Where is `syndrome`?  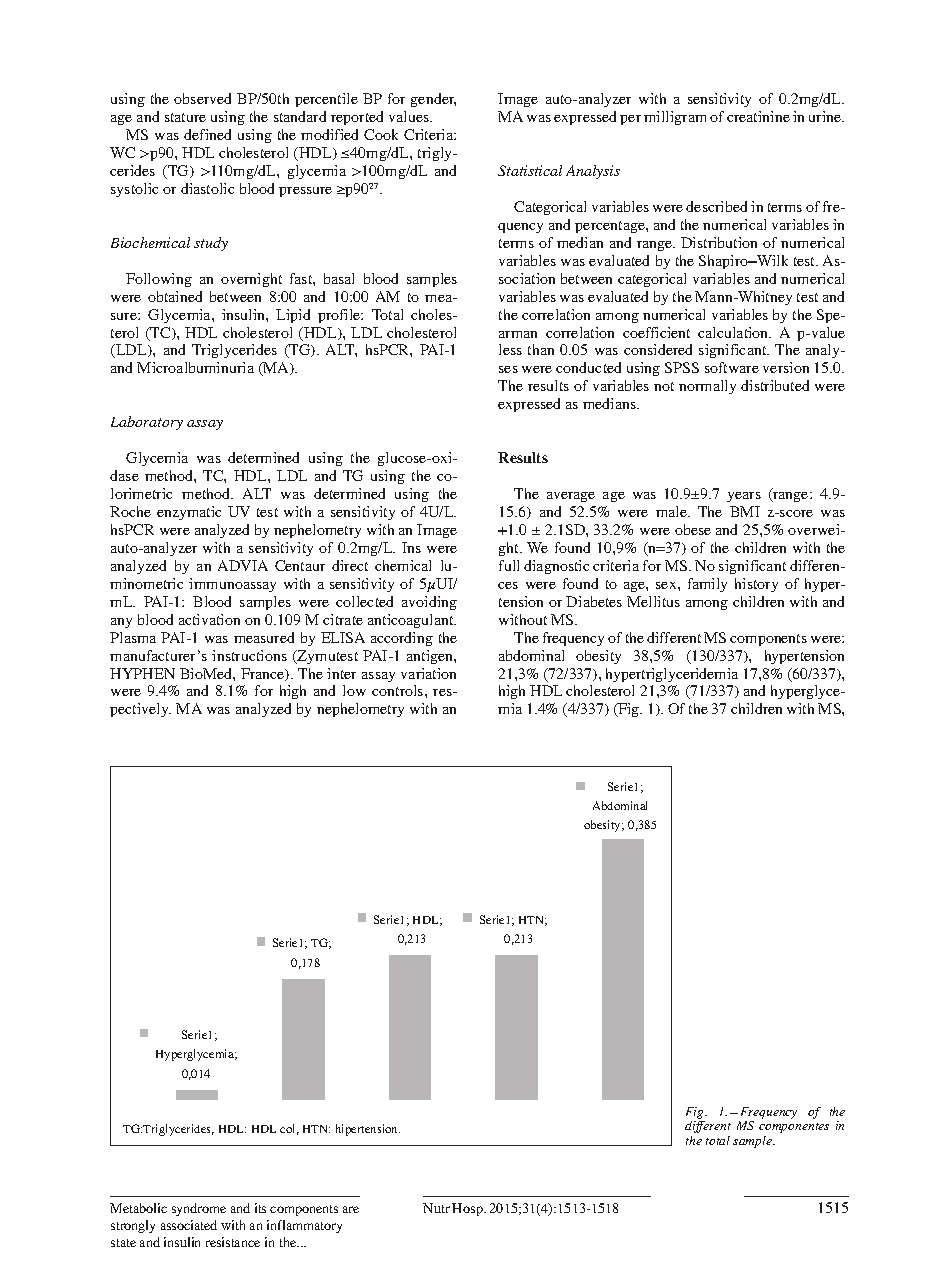 syndrome is located at coordinates (199, 1209).
